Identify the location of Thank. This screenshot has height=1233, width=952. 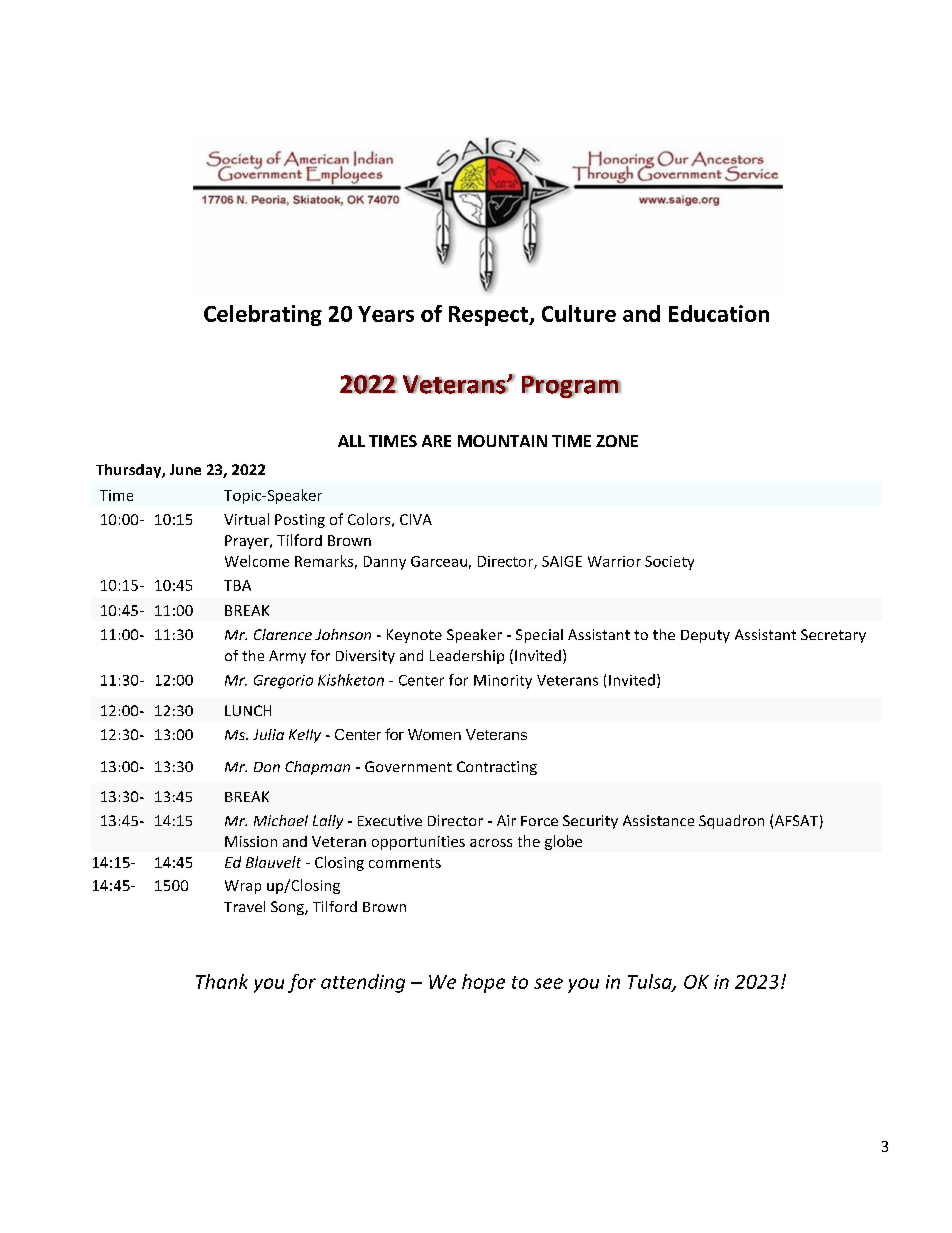
(222, 981).
